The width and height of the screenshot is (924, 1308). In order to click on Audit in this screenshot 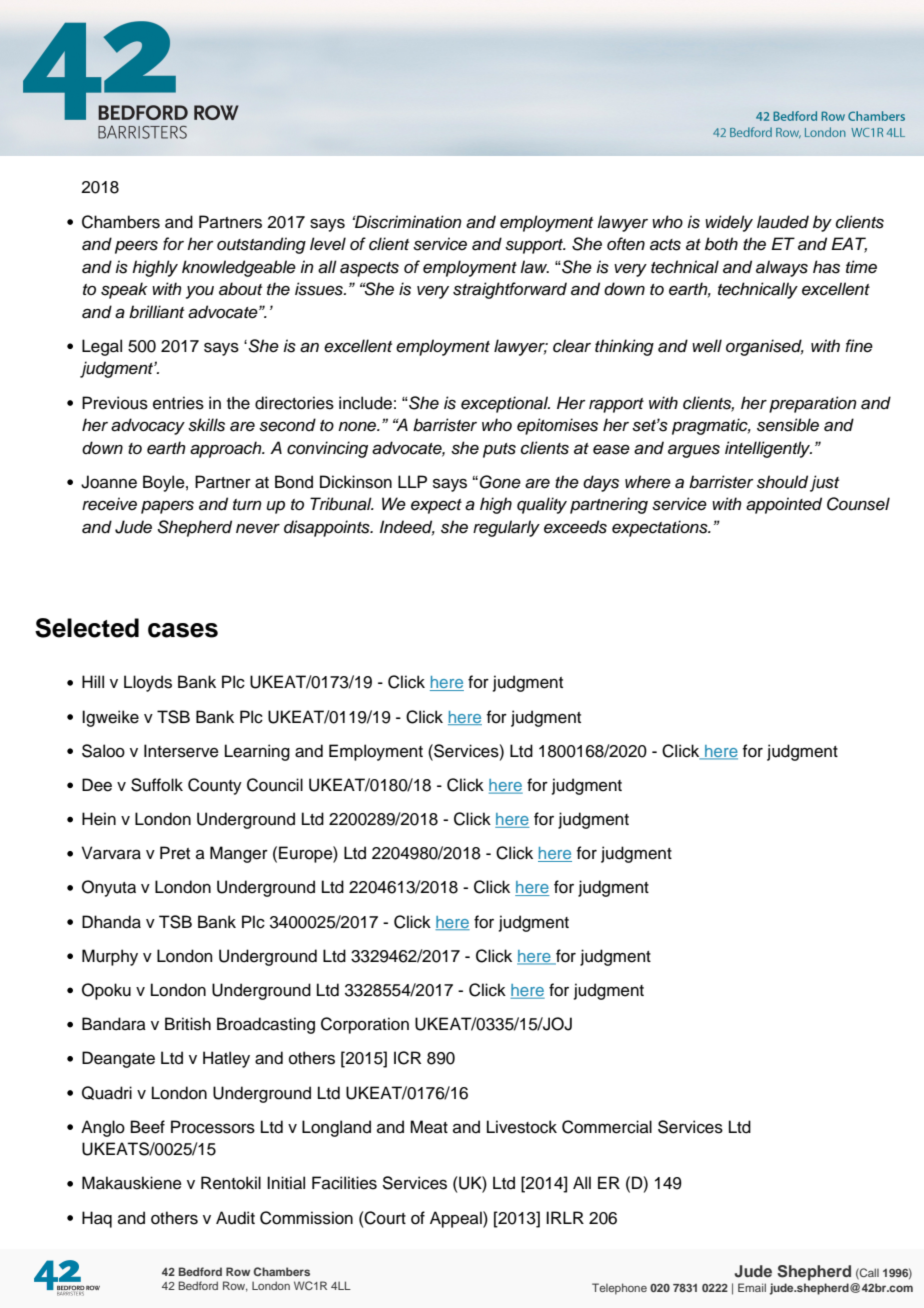, I will do `click(235, 1218)`.
